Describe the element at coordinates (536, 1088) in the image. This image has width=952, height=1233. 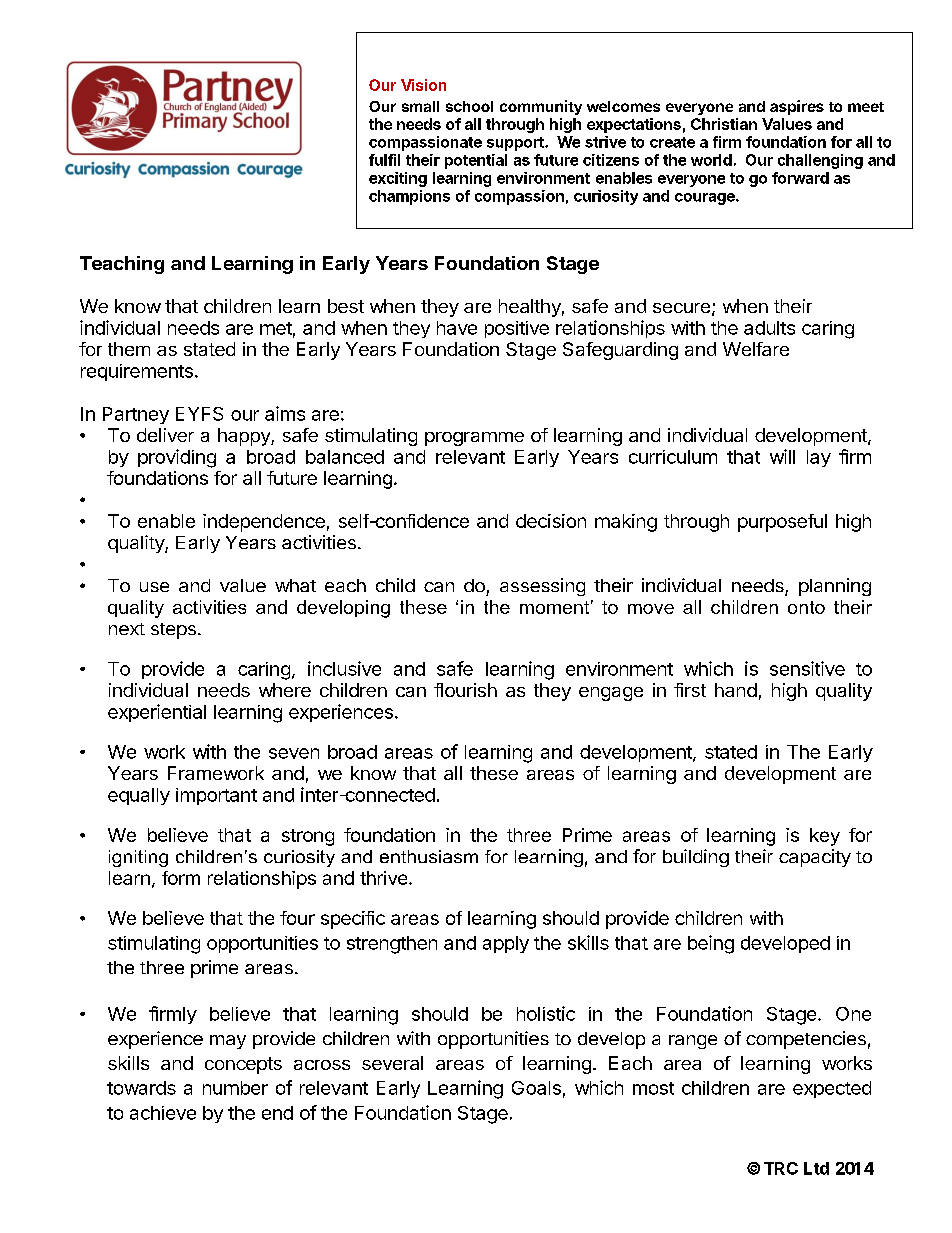
I see `Goals` at that location.
